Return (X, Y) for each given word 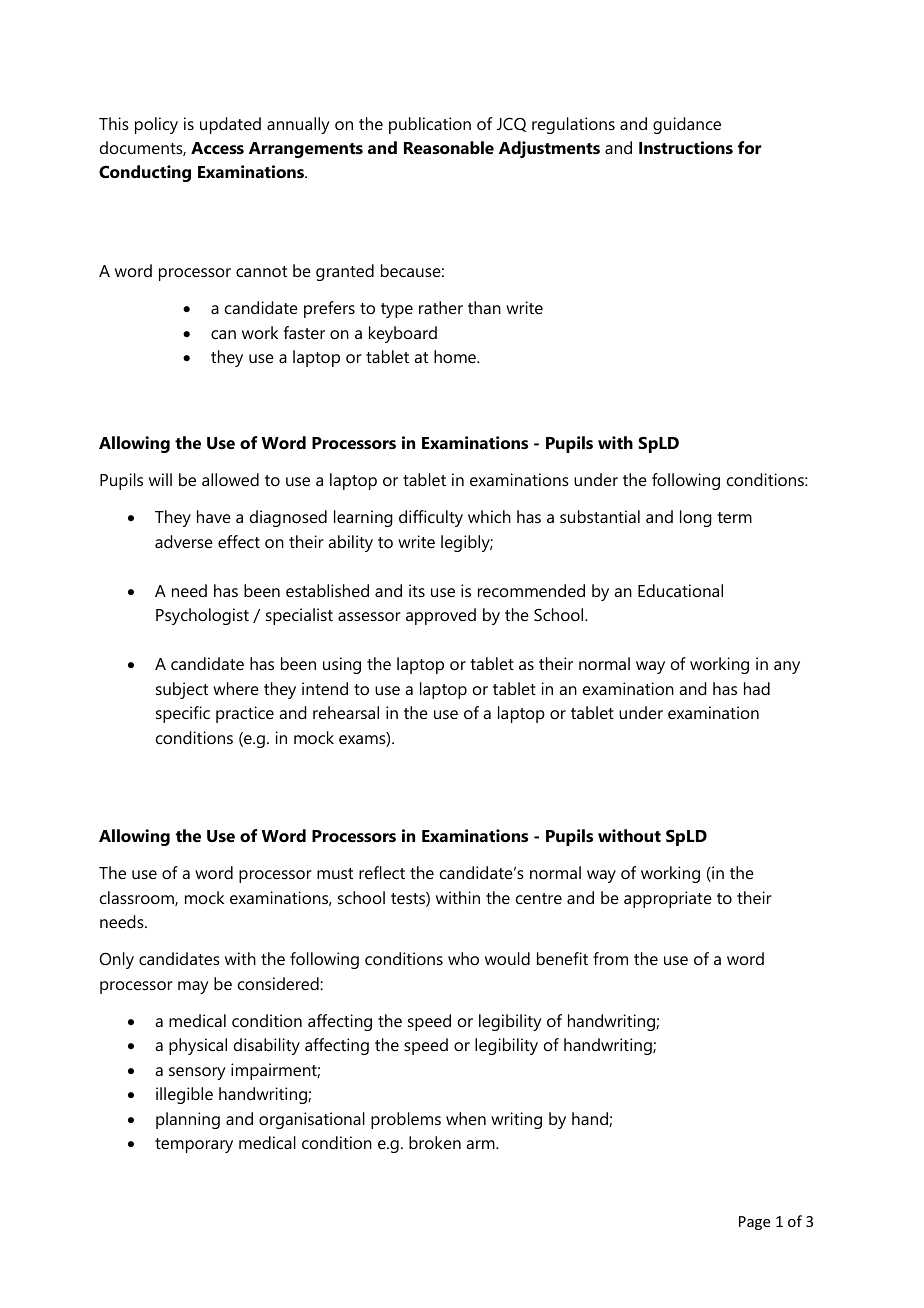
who (463, 958)
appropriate (668, 899)
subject (182, 690)
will (160, 479)
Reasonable (449, 147)
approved (441, 616)
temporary (194, 1145)
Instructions (686, 147)
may (193, 987)
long (696, 518)
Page (754, 1223)
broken (435, 1142)
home (456, 356)
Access (217, 148)
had (757, 688)
